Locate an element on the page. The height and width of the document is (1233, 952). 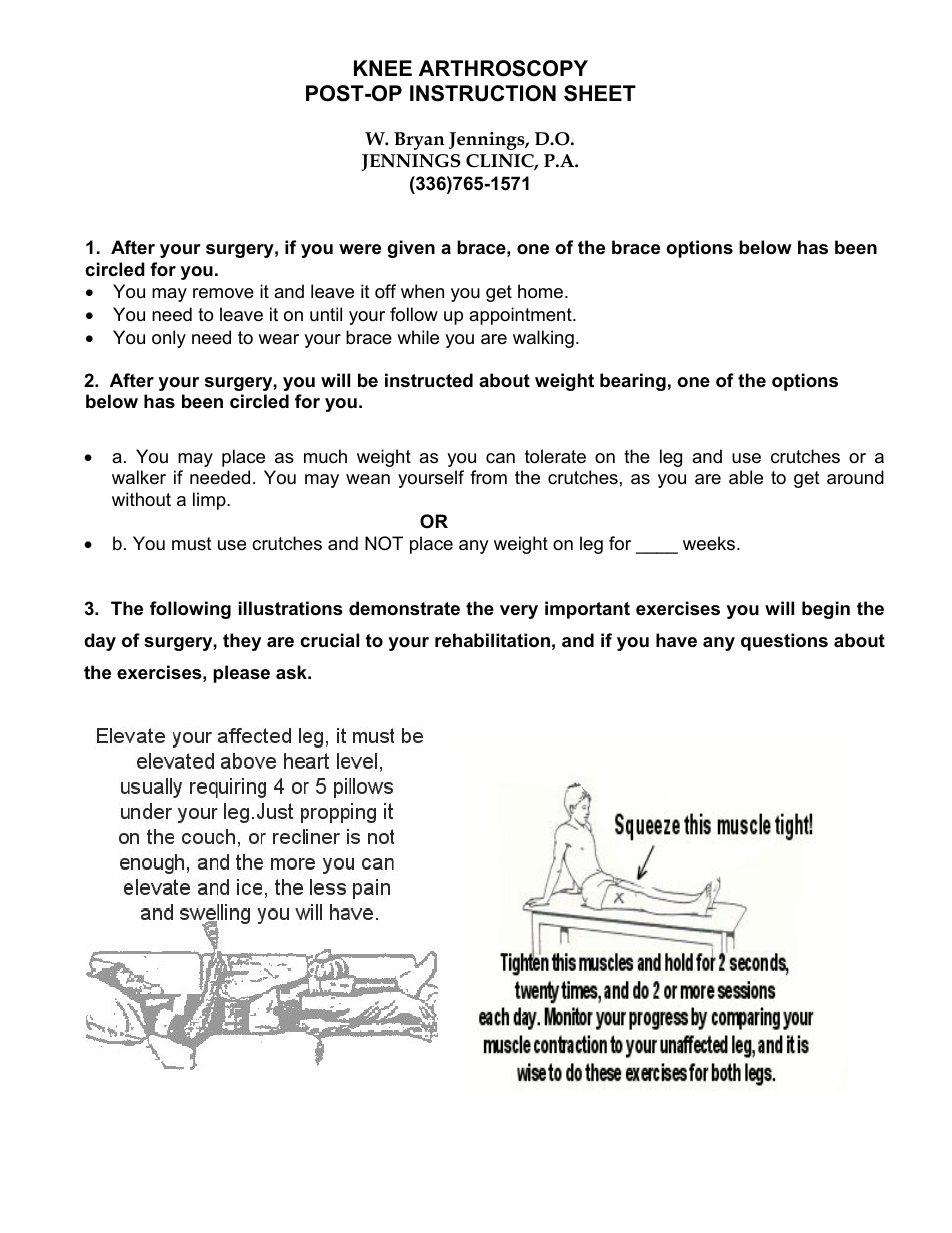
SHEET is located at coordinates (600, 93).
